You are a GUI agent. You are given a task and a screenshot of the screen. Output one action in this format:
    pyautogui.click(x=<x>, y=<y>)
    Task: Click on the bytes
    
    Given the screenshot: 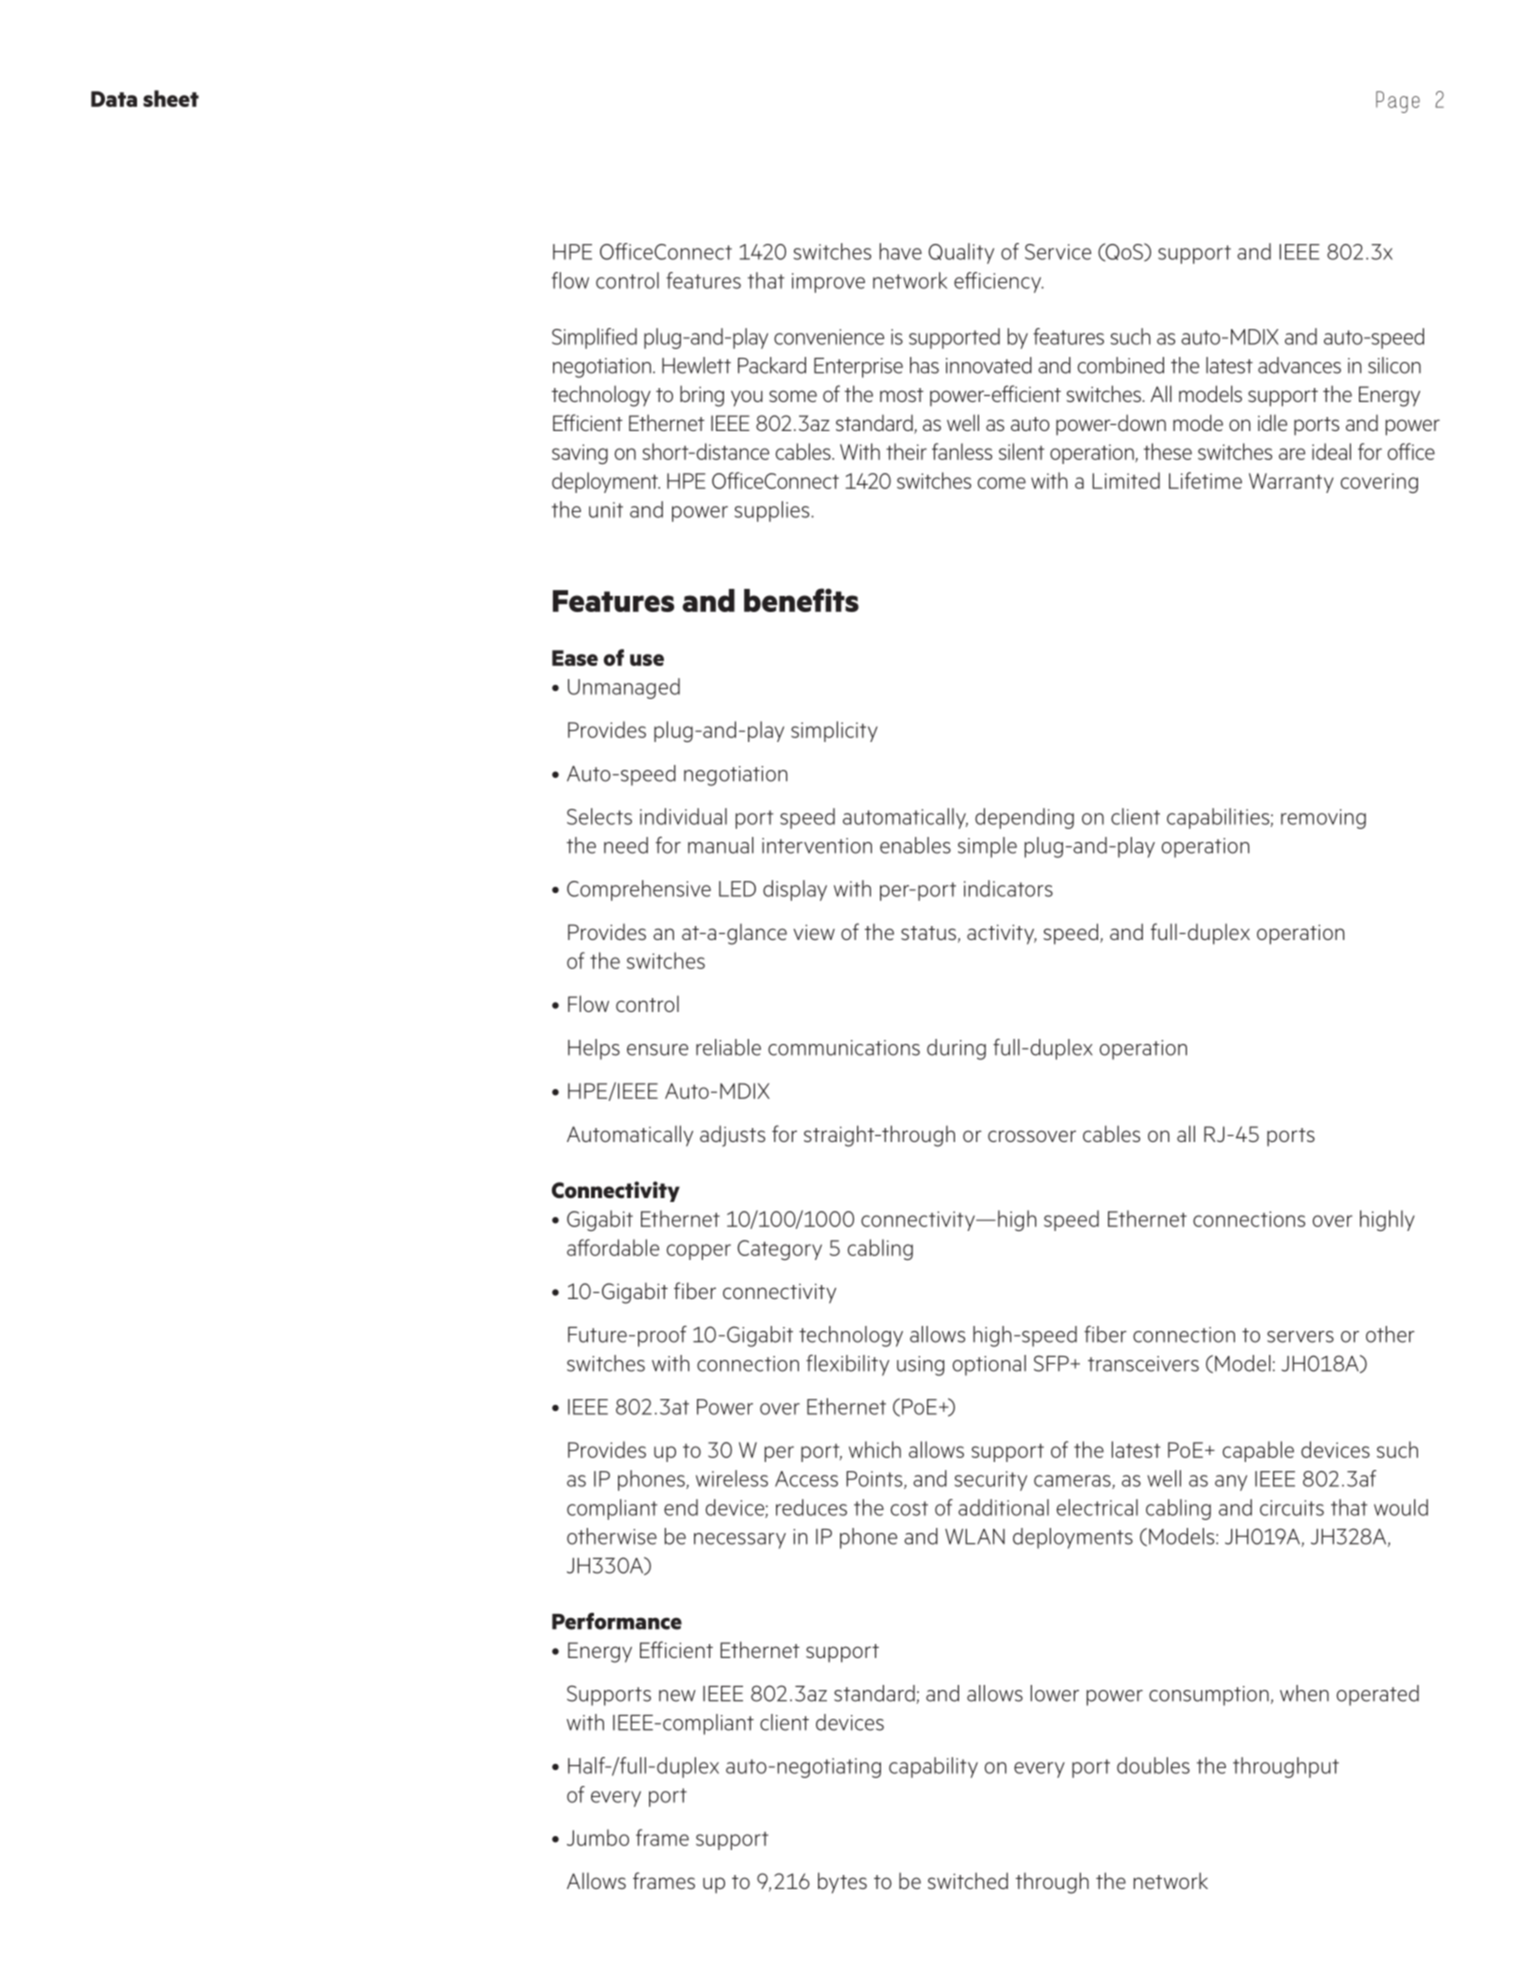 What is the action you would take?
    pyautogui.click(x=842, y=1882)
